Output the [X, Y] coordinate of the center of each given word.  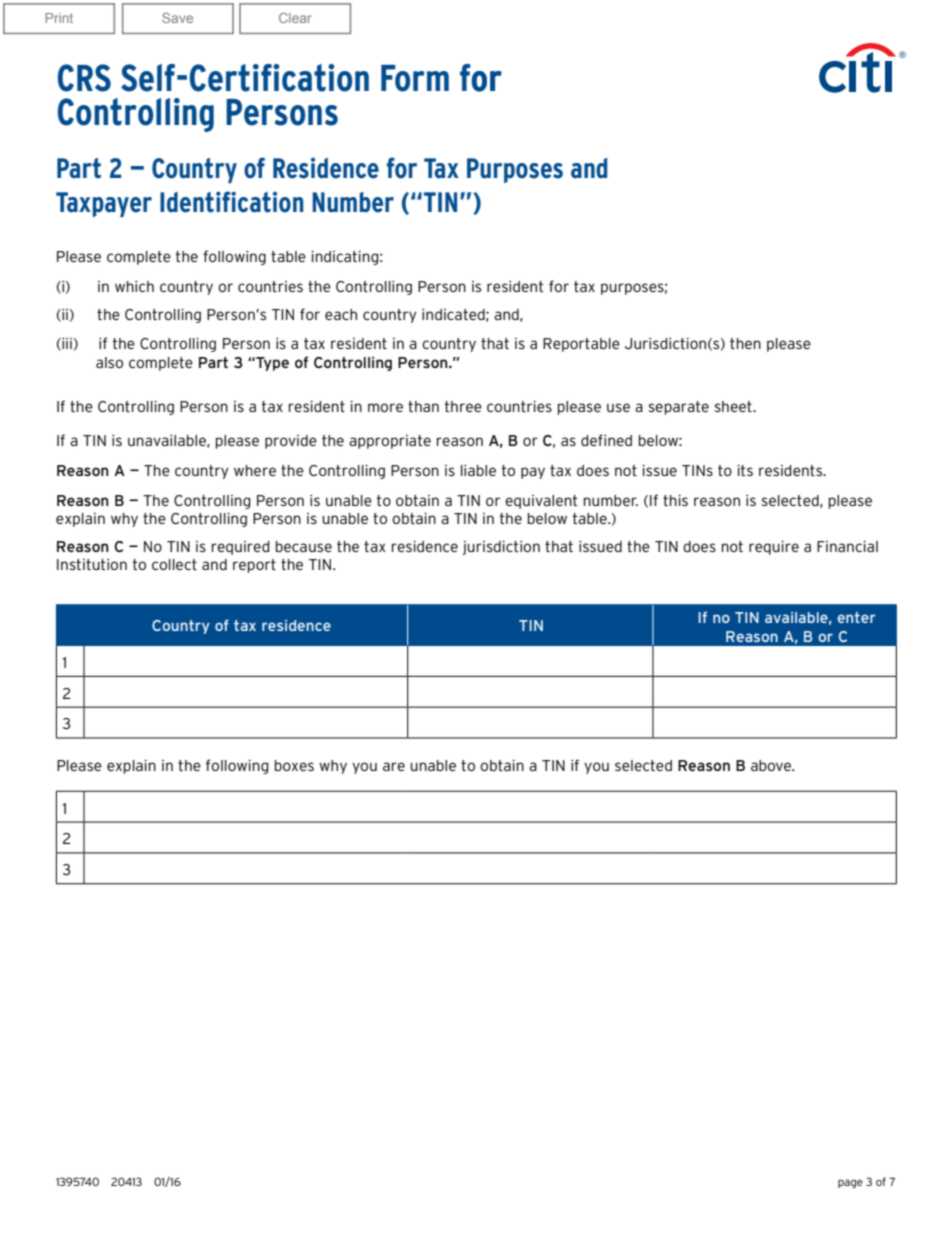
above [772, 765]
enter [857, 617]
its [745, 470]
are [394, 766]
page [850, 1184]
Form [415, 78]
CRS [84, 78]
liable [478, 470]
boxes [294, 765]
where [255, 470]
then [745, 343]
